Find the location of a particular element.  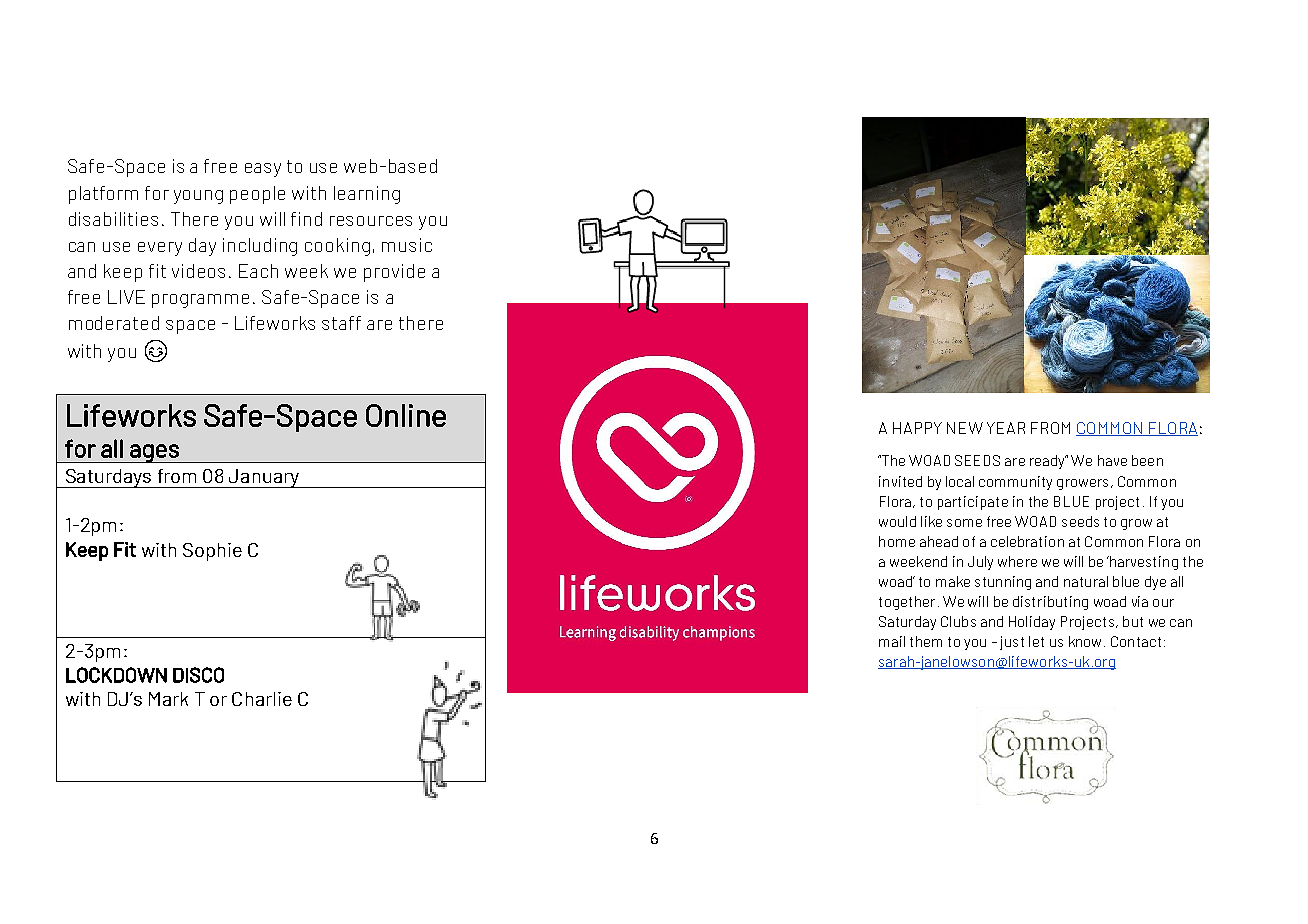

people is located at coordinates (257, 195).
